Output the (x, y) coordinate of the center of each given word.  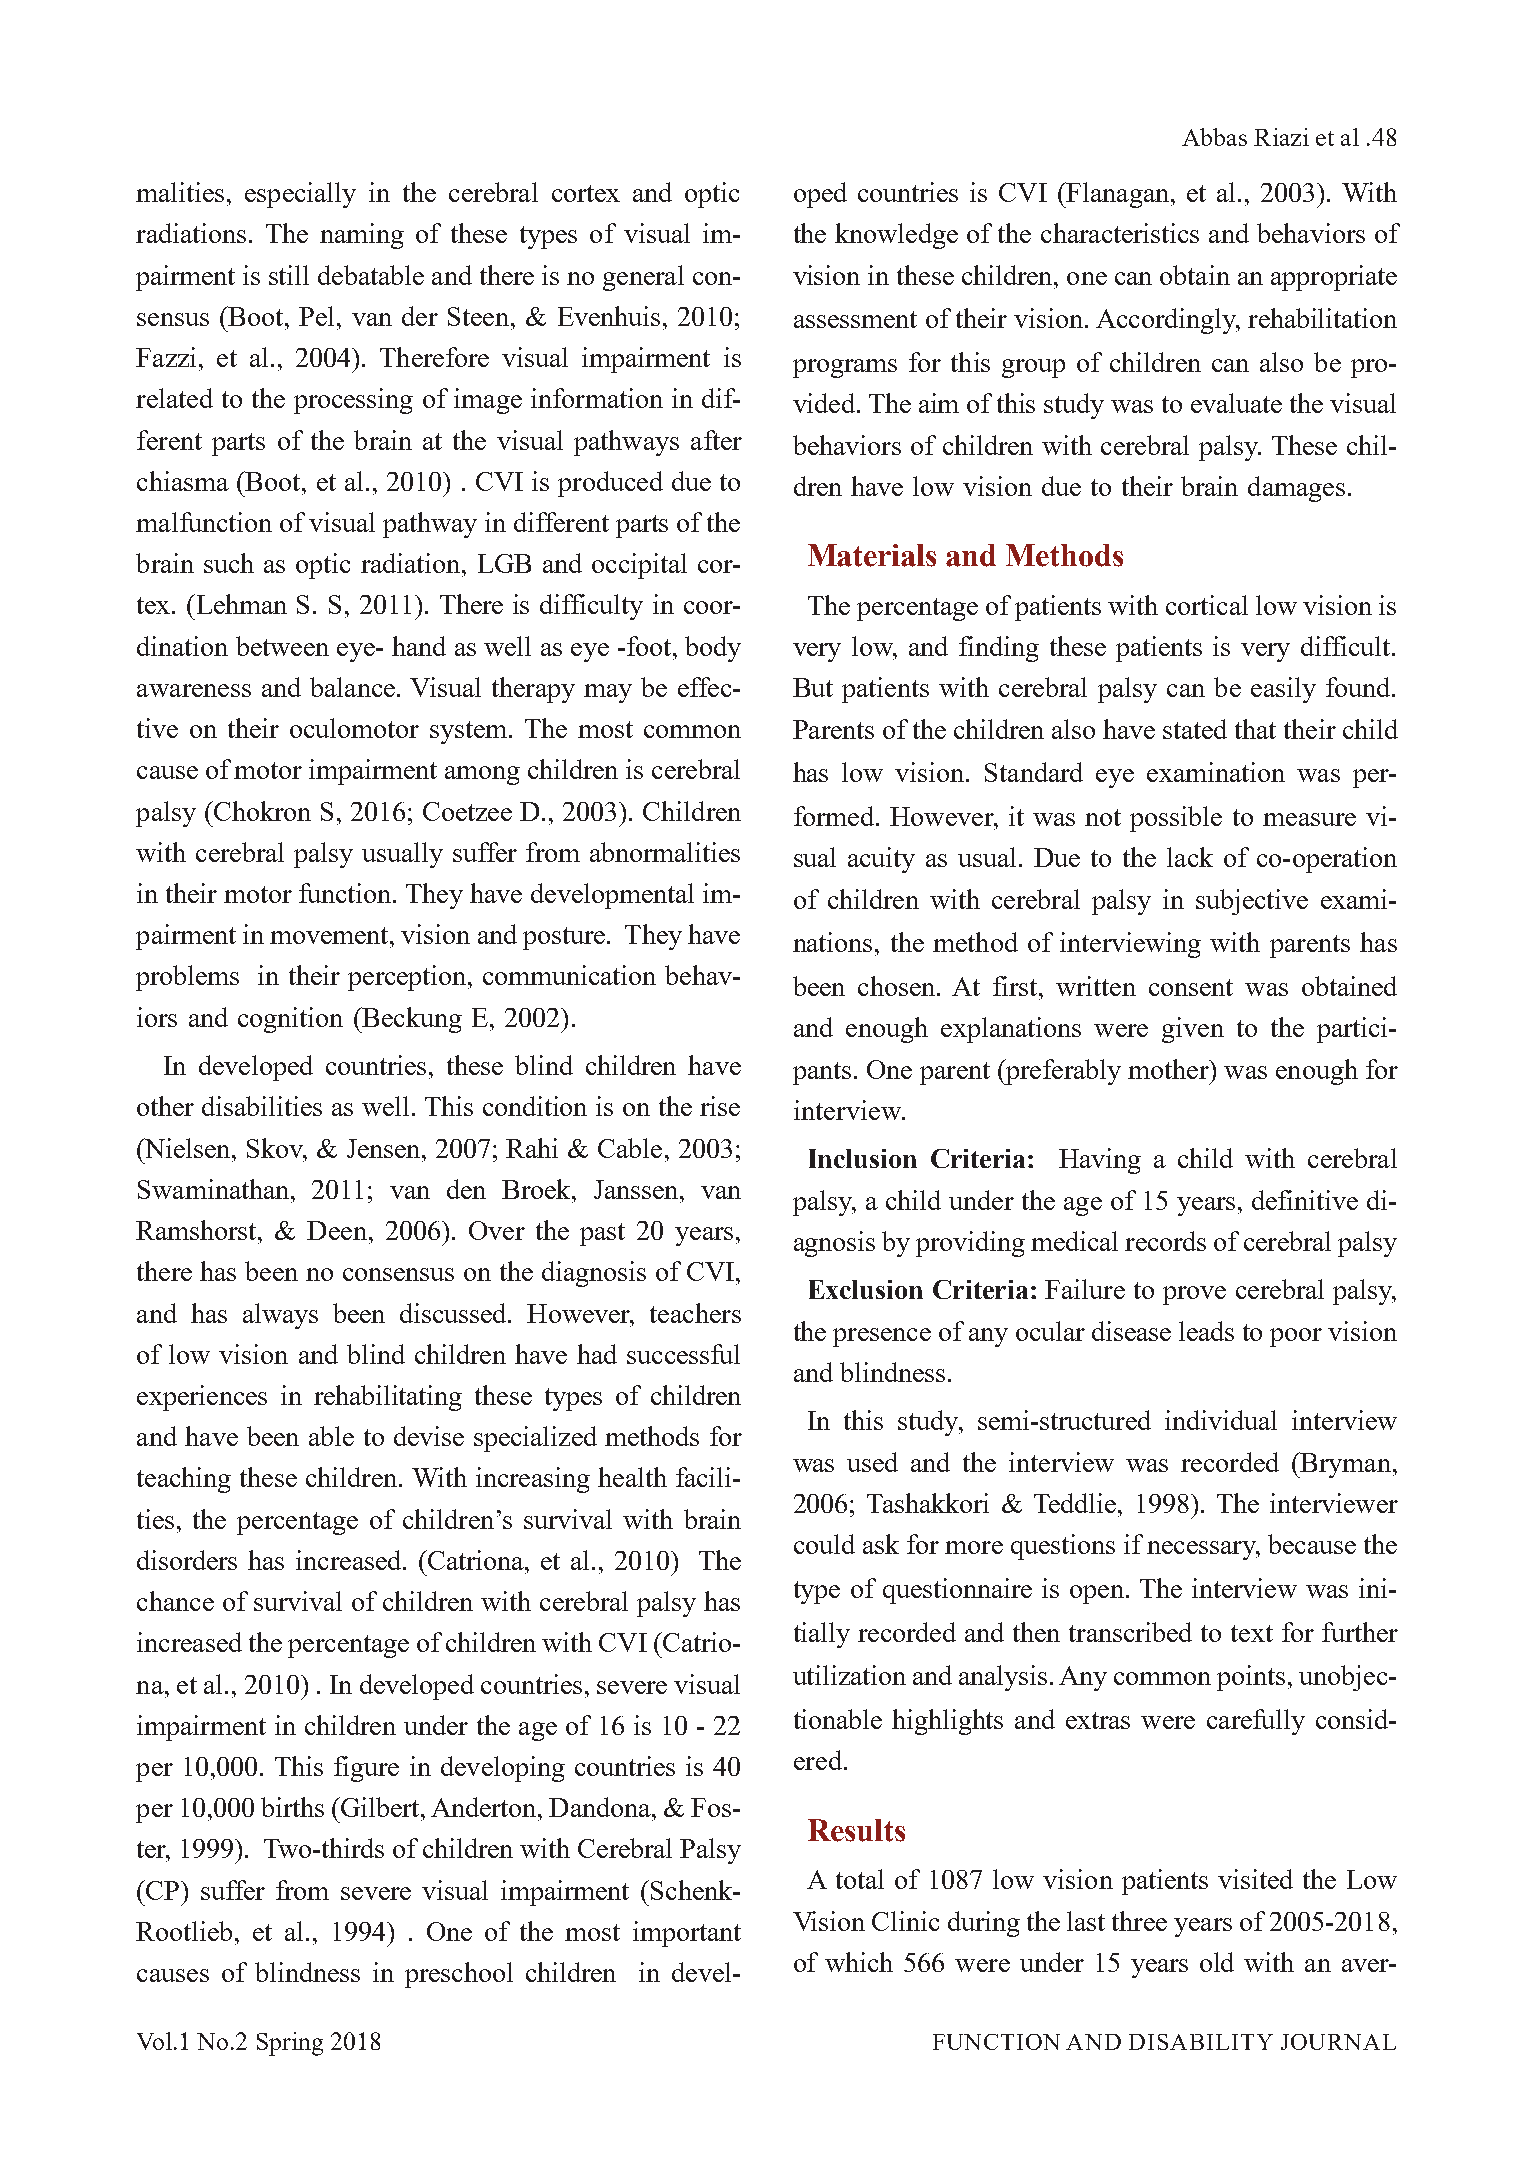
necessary (1202, 1550)
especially (300, 195)
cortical (1207, 605)
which (859, 1962)
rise (720, 1106)
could (824, 1544)
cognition (290, 1020)
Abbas (1214, 137)
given (1193, 1030)
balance (352, 687)
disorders (187, 1560)
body (713, 649)
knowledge (896, 236)
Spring (290, 2044)
